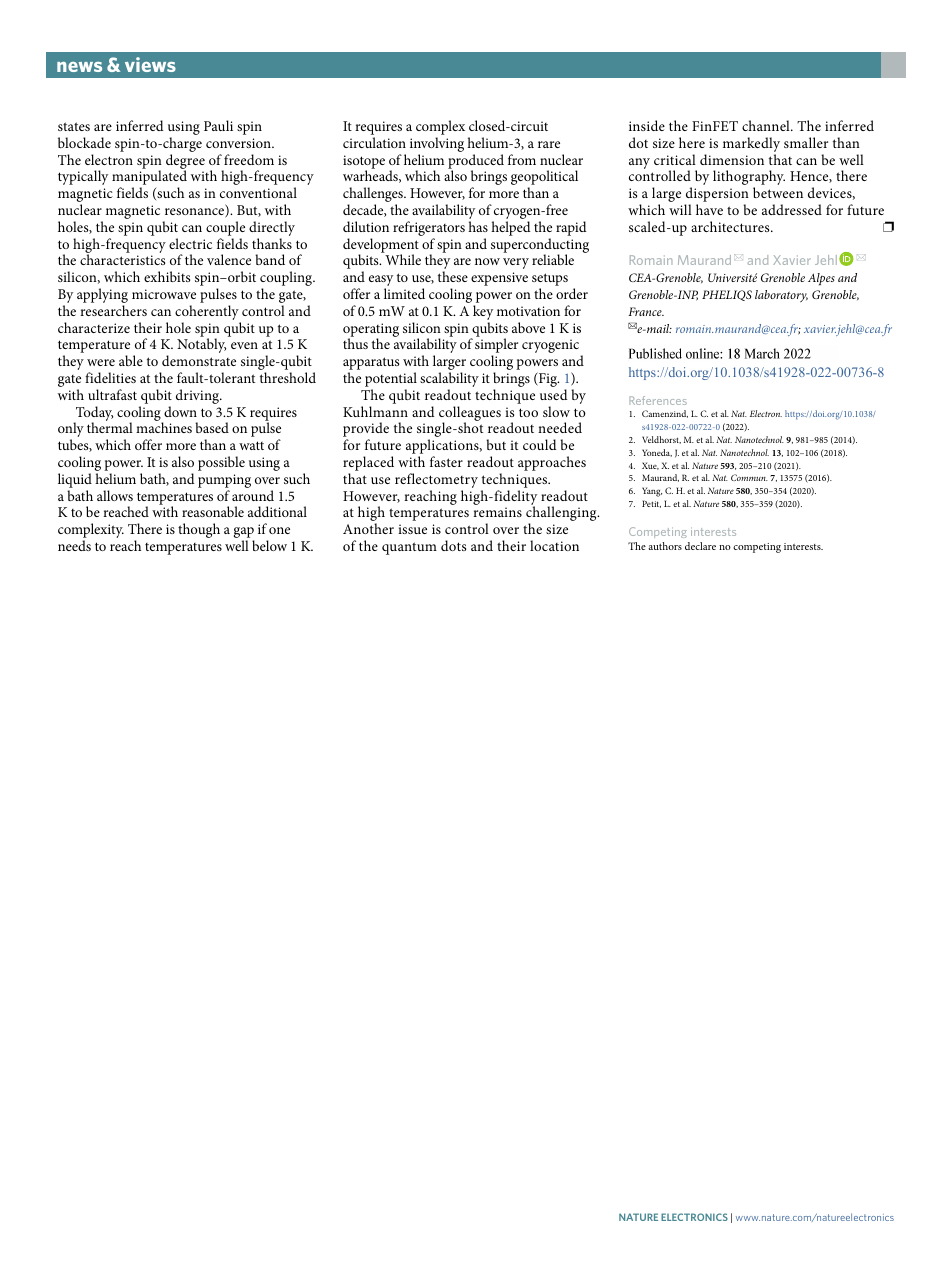  What do you see at coordinates (731, 226) in the screenshot?
I see `architectures` at bounding box center [731, 226].
